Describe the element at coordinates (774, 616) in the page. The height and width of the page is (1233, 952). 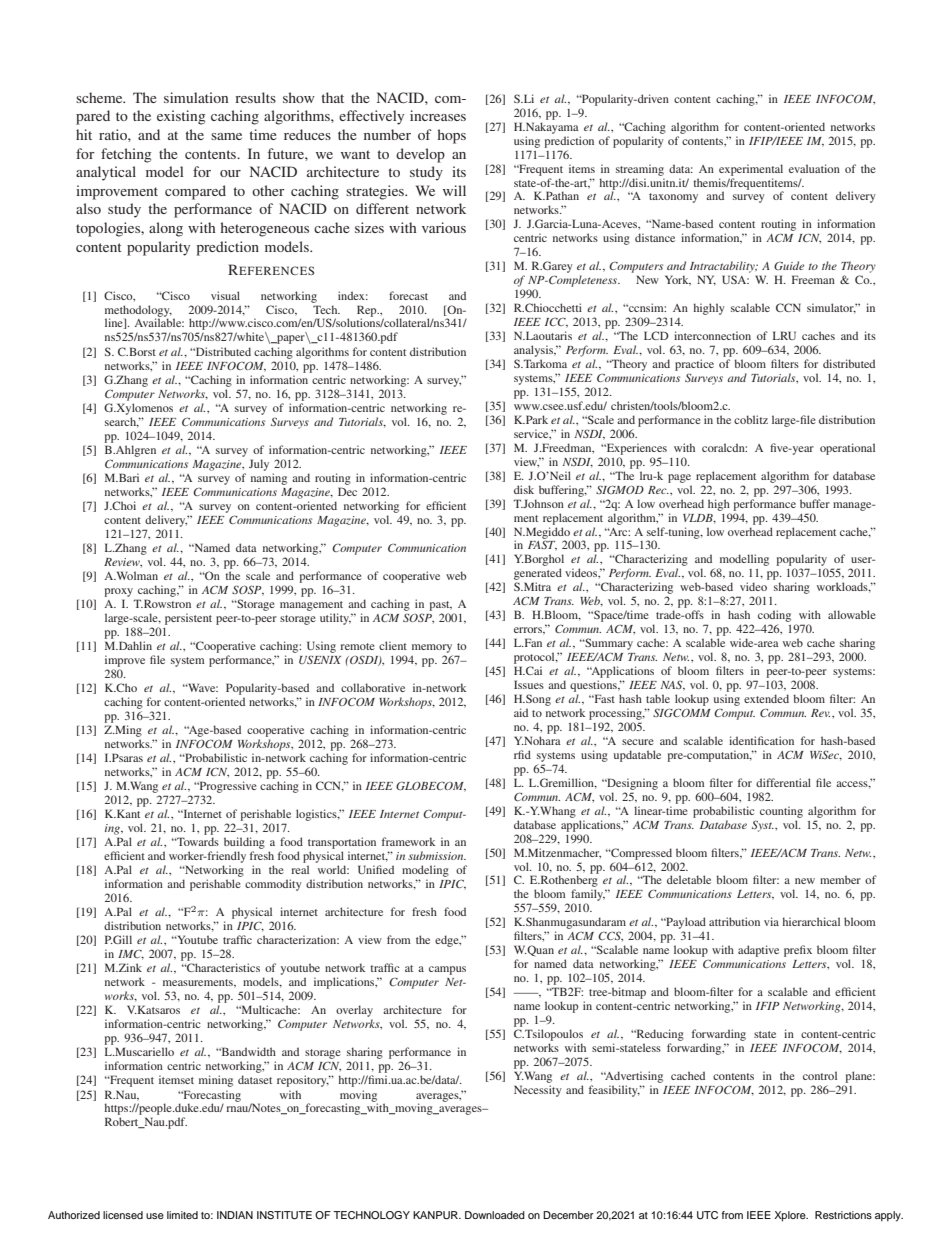
I see `coding` at that location.
